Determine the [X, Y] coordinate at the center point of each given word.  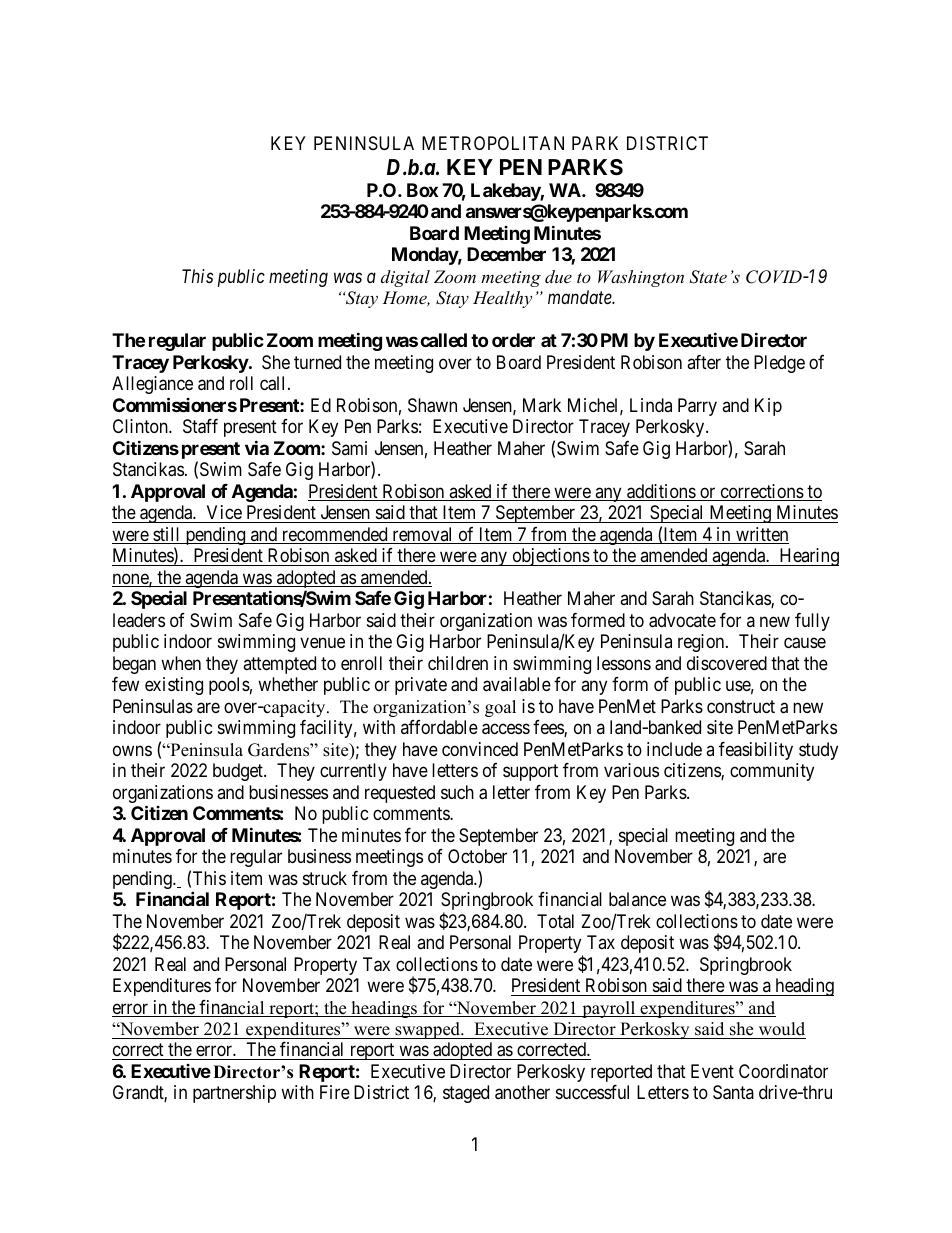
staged [466, 1094]
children [458, 663]
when [181, 663]
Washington [641, 278]
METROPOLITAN [493, 143]
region [702, 643]
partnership [234, 1094]
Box [422, 190]
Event [712, 1071]
